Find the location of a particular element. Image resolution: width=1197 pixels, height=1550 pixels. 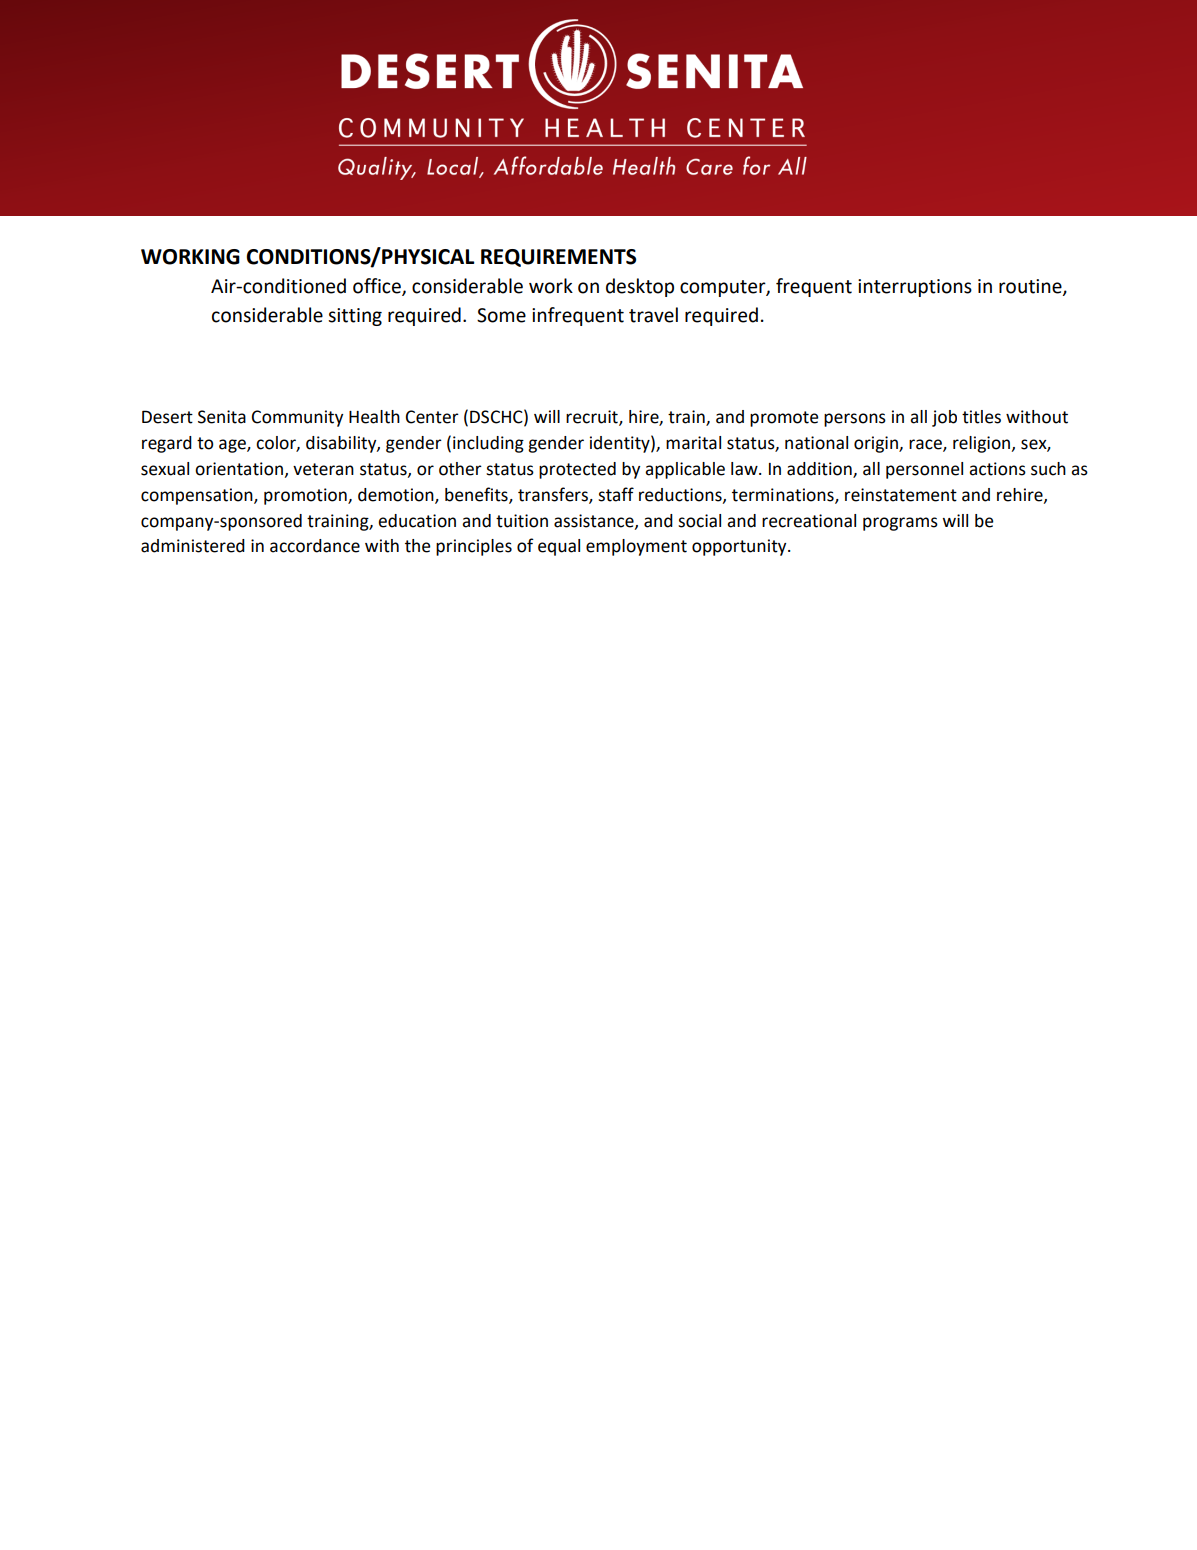

accordance is located at coordinates (315, 546).
